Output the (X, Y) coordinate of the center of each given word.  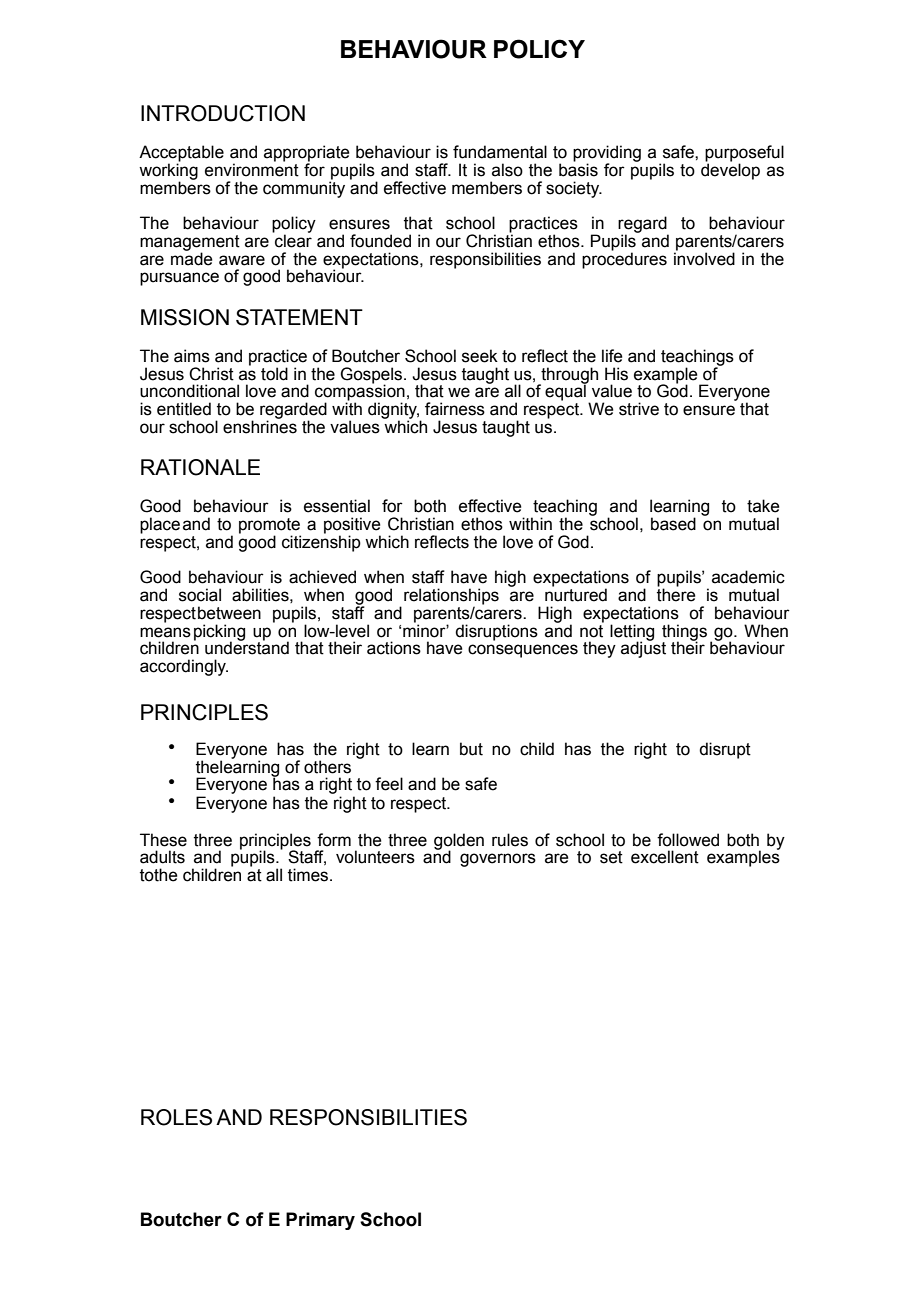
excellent (665, 857)
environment (252, 169)
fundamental (500, 152)
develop (730, 170)
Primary (320, 1221)
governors (498, 860)
